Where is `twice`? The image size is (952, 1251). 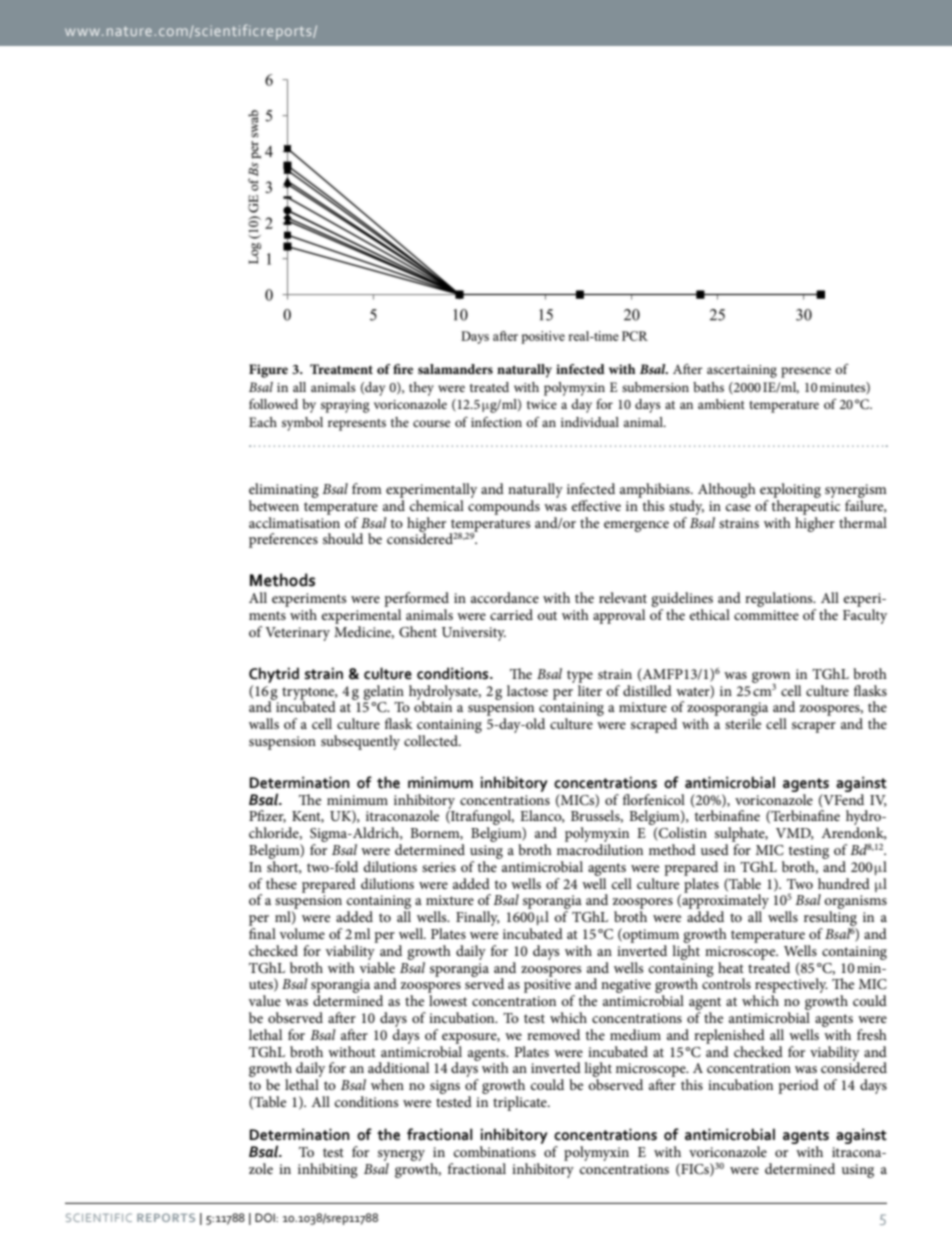 twice is located at coordinates (542, 404).
